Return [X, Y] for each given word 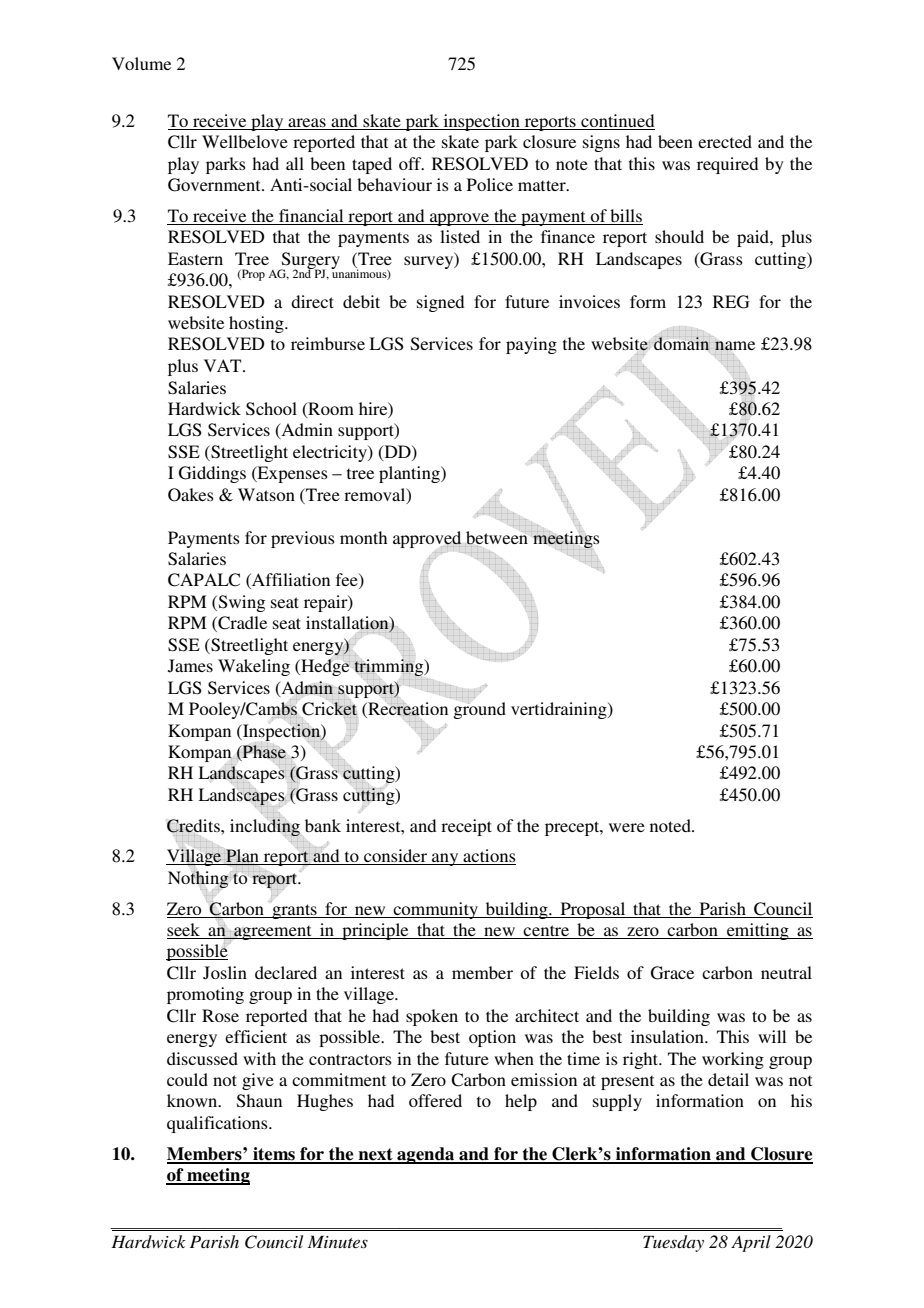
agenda [426, 1155]
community [436, 910]
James [190, 666]
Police [490, 184]
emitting [758, 931]
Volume [141, 63]
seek [184, 931]
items [274, 1155]
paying [531, 345]
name [734, 346]
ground [479, 710]
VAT [224, 365]
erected [725, 141]
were [627, 827]
